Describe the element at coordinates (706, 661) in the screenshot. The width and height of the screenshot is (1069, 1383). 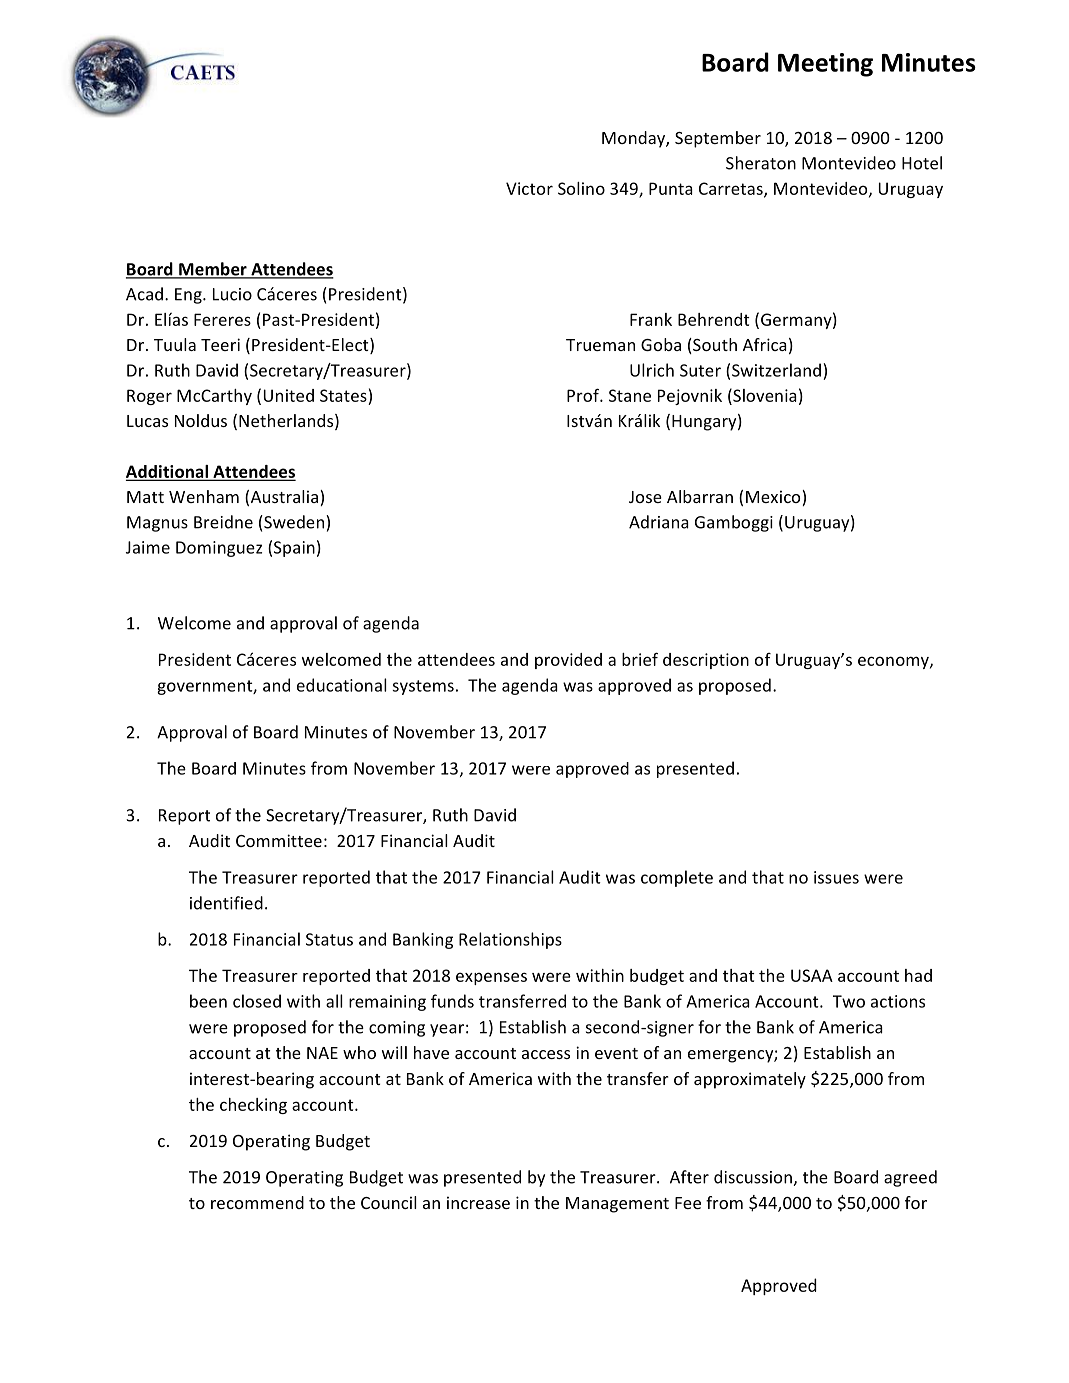
I see `description` at that location.
